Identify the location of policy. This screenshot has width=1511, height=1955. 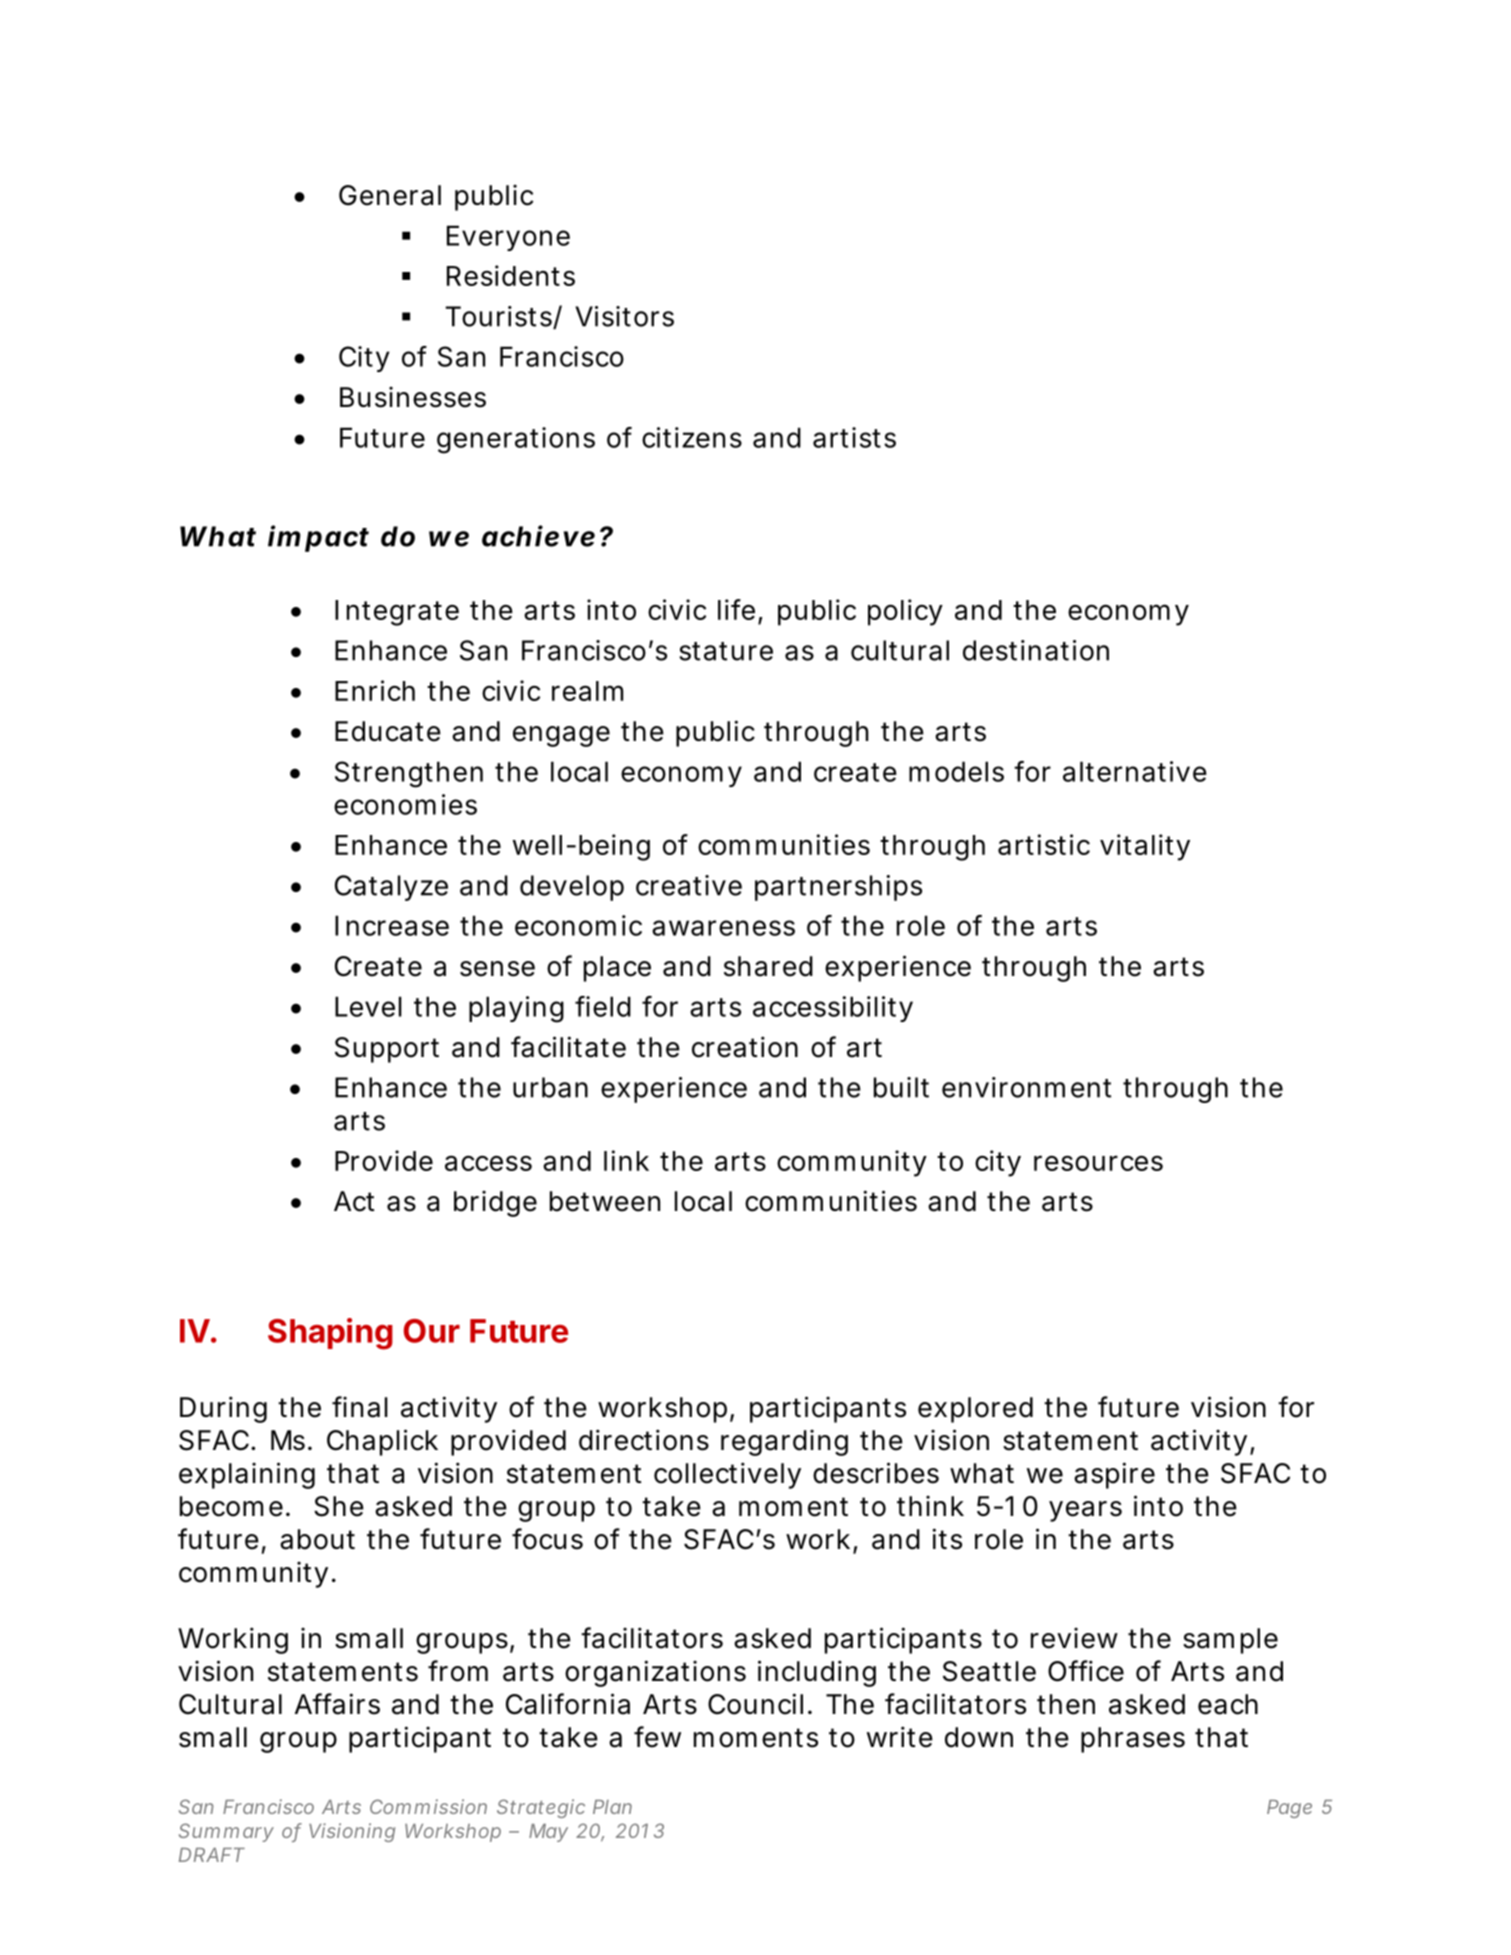
(905, 612).
